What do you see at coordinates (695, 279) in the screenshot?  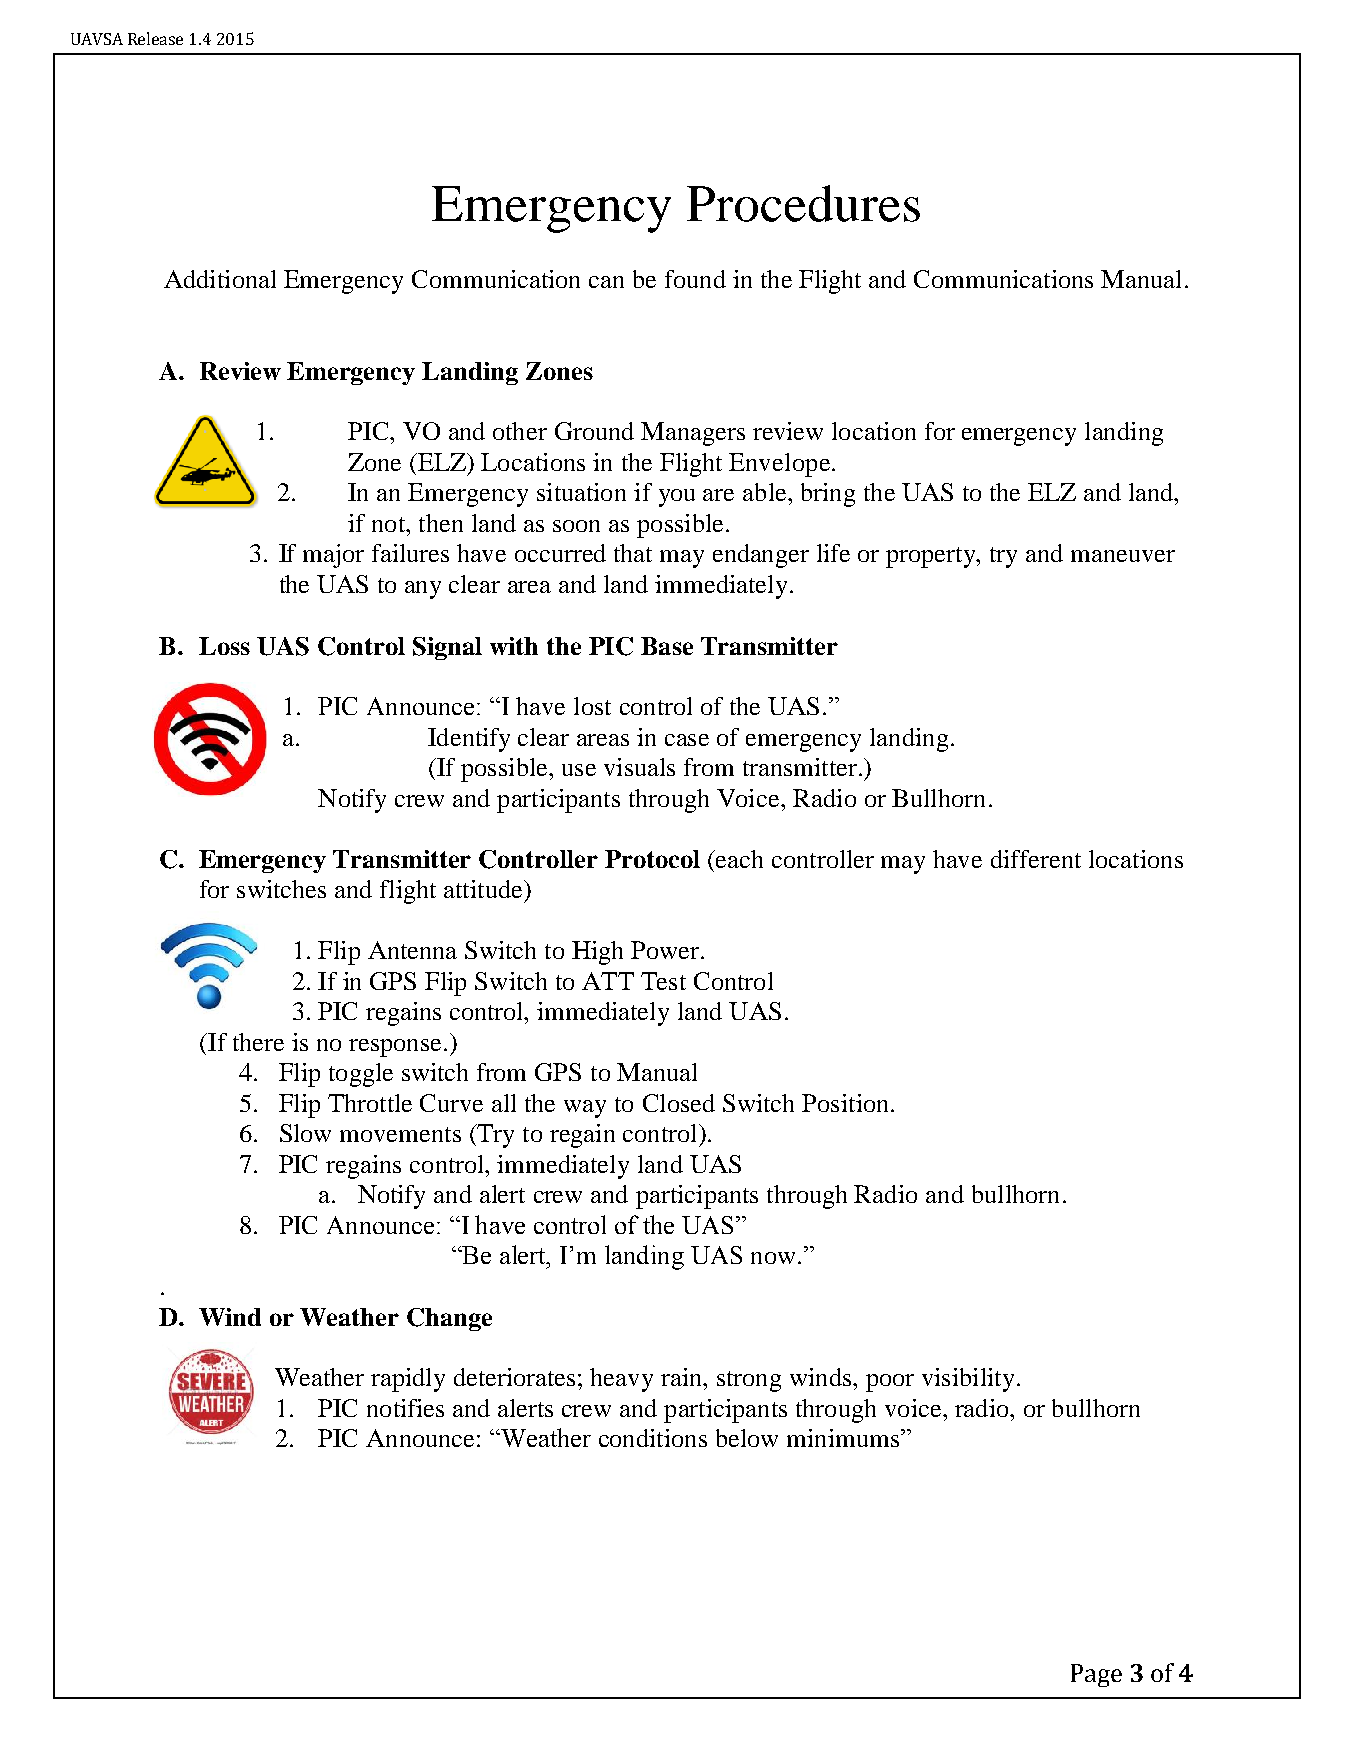 I see `found` at bounding box center [695, 279].
